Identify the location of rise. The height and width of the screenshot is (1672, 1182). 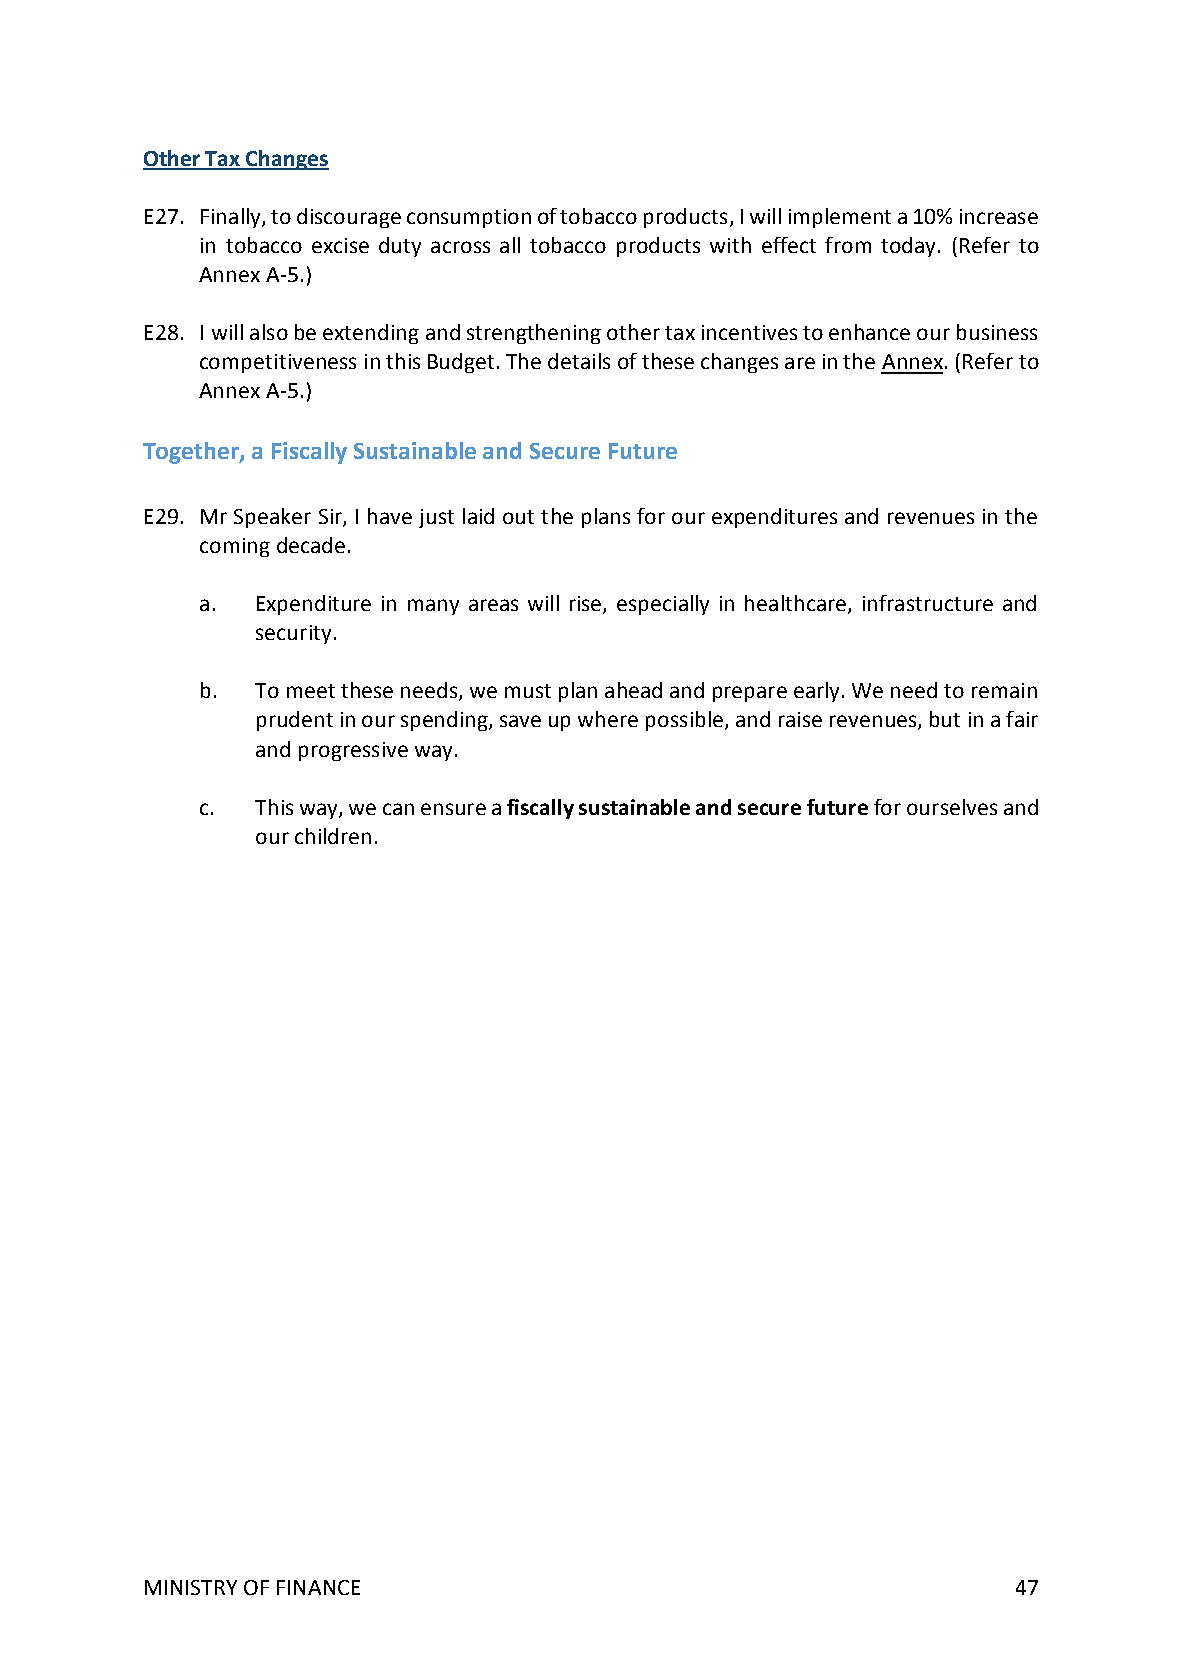
(587, 605).
